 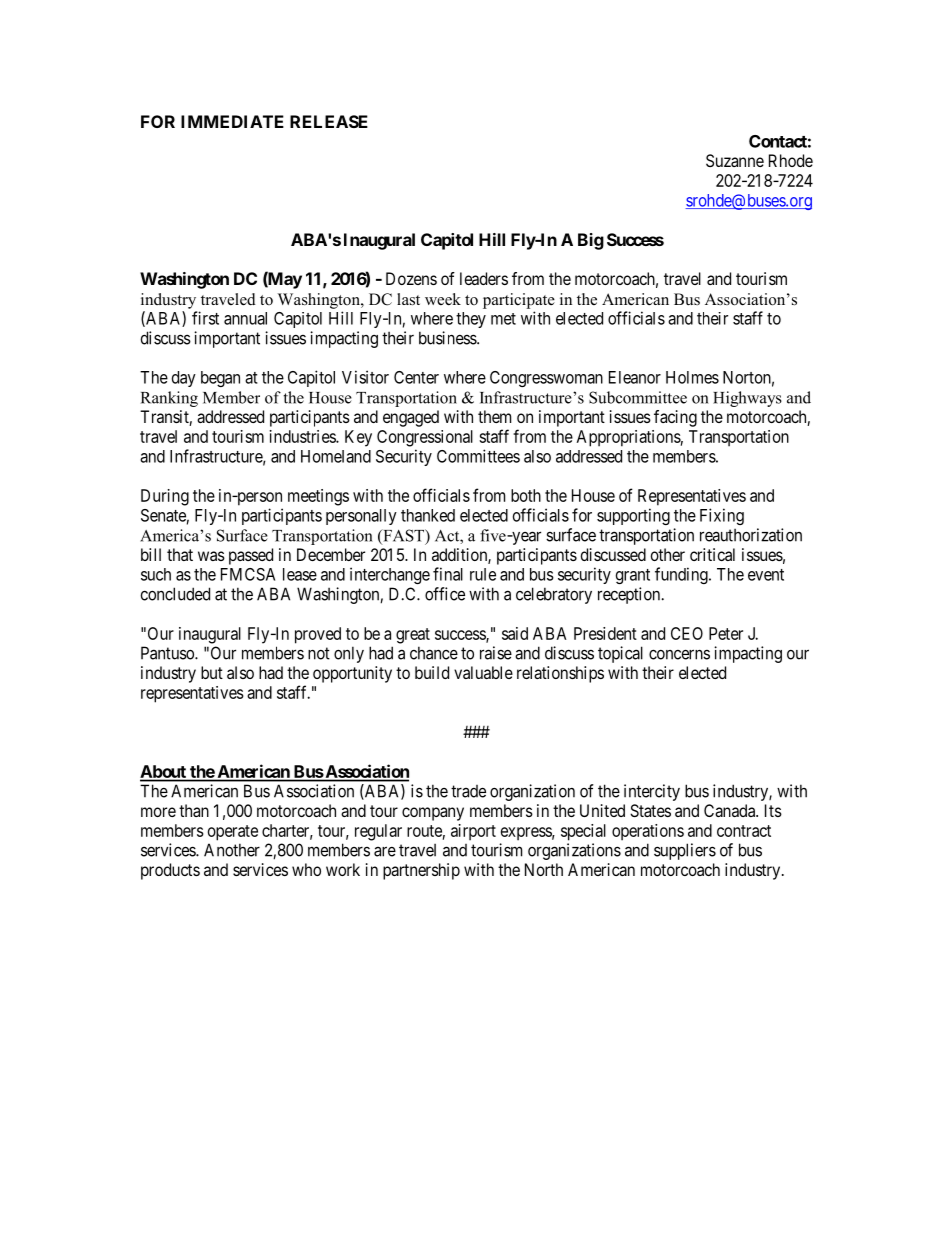 What do you see at coordinates (692, 377) in the image?
I see `Holmes` at bounding box center [692, 377].
